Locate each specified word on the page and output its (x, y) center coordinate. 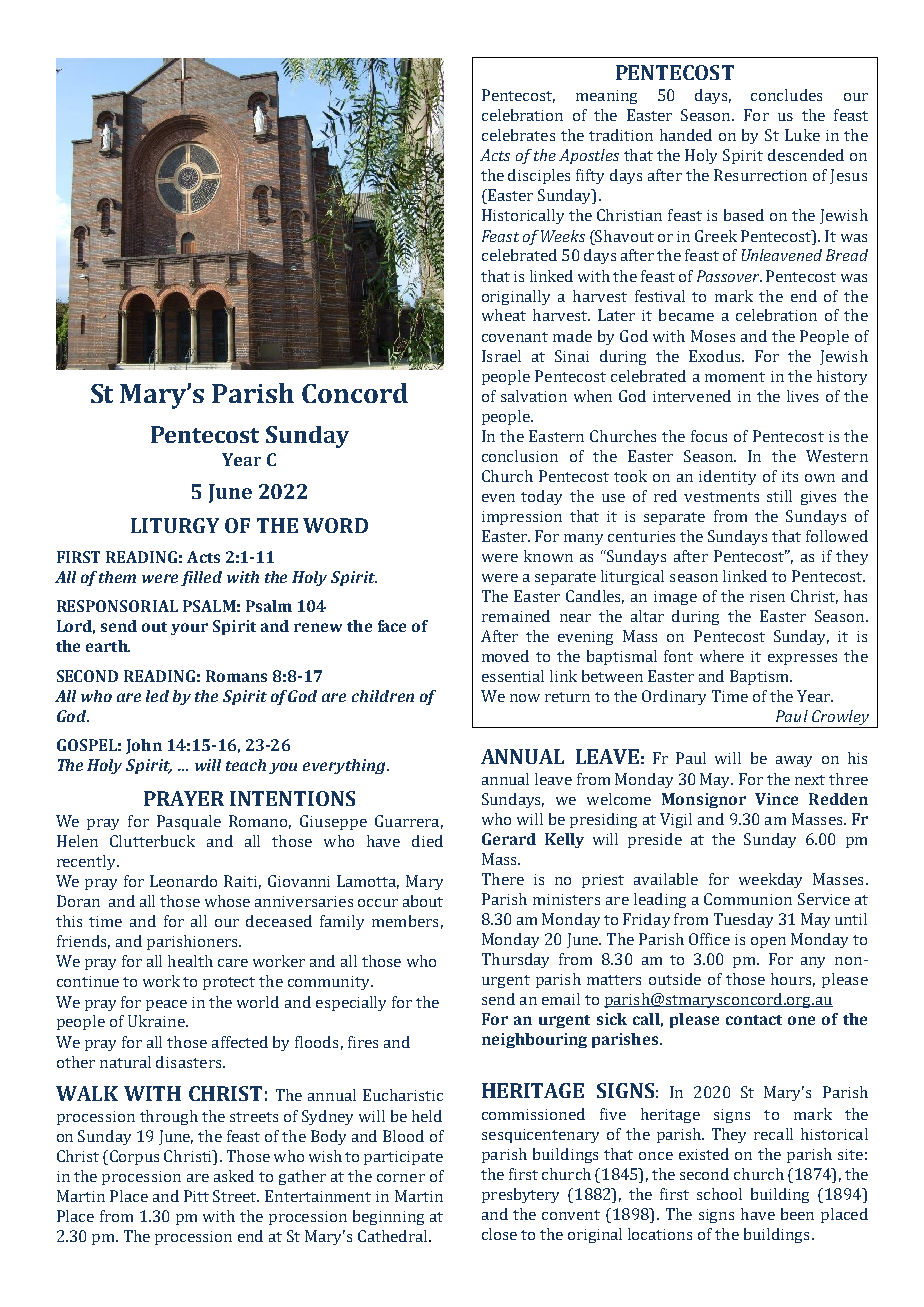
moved (505, 656)
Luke (802, 135)
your (189, 629)
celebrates (518, 135)
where (722, 656)
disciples (539, 176)
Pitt (196, 1196)
